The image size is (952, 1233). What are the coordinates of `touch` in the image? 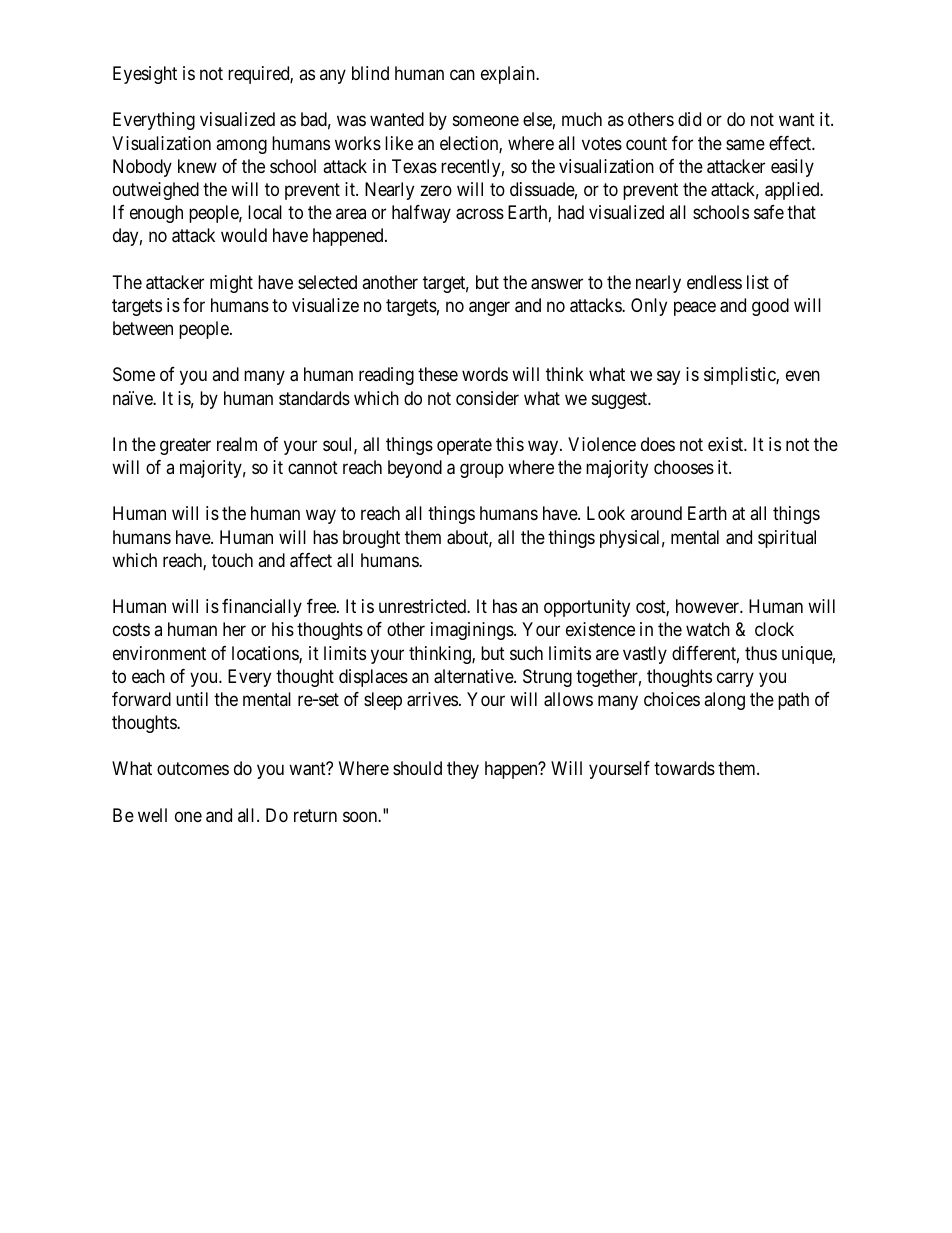 It's located at (232, 560).
